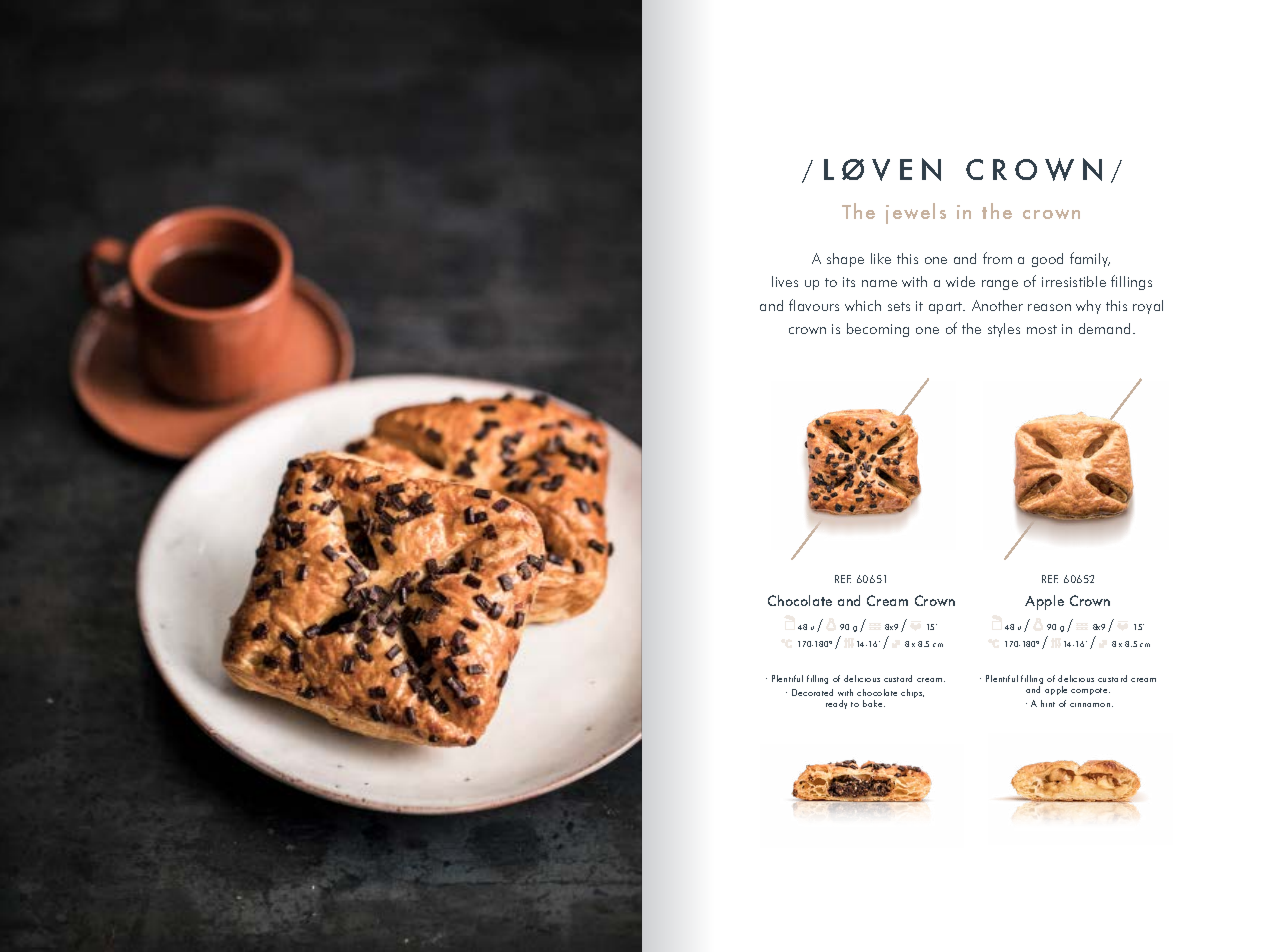  I want to click on styles, so click(1004, 330).
